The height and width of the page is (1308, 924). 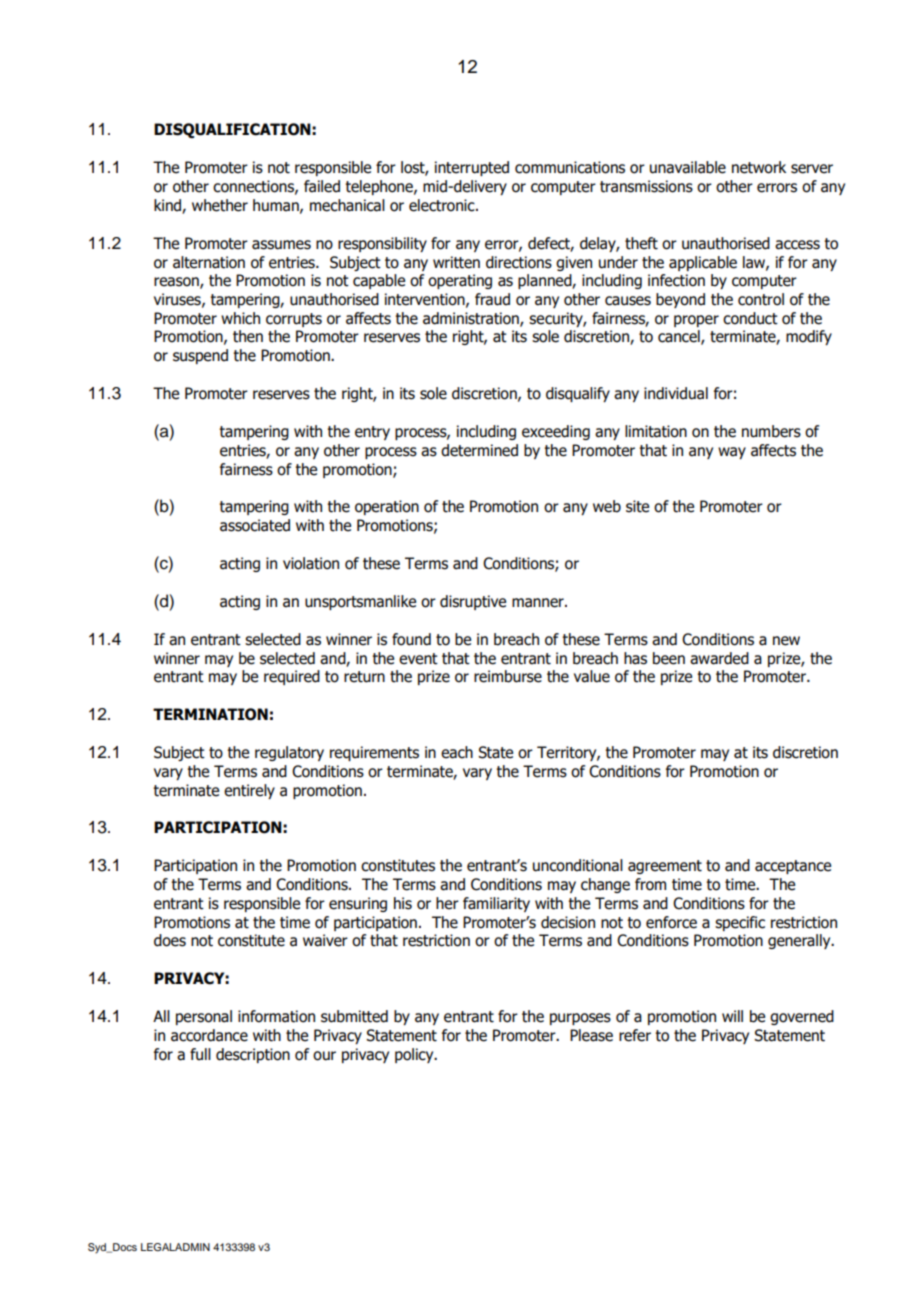 What do you see at coordinates (473, 602) in the page?
I see `disruptive` at bounding box center [473, 602].
